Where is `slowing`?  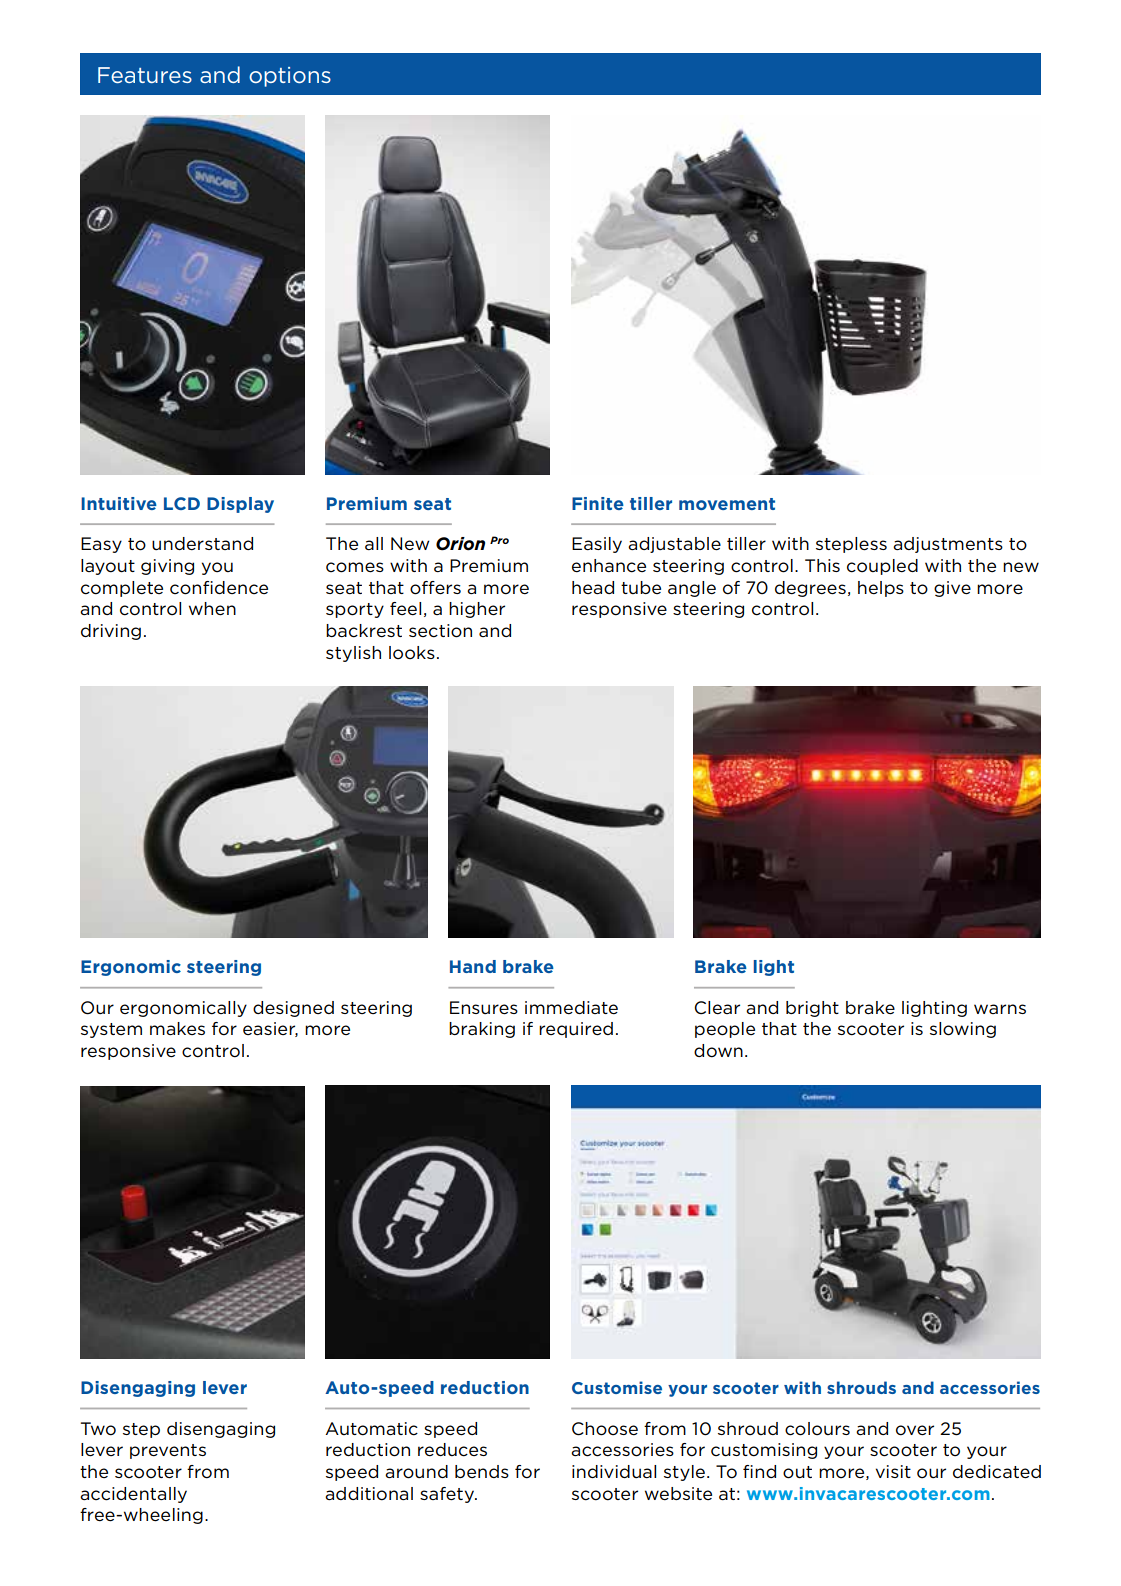
slowing is located at coordinates (963, 1030).
